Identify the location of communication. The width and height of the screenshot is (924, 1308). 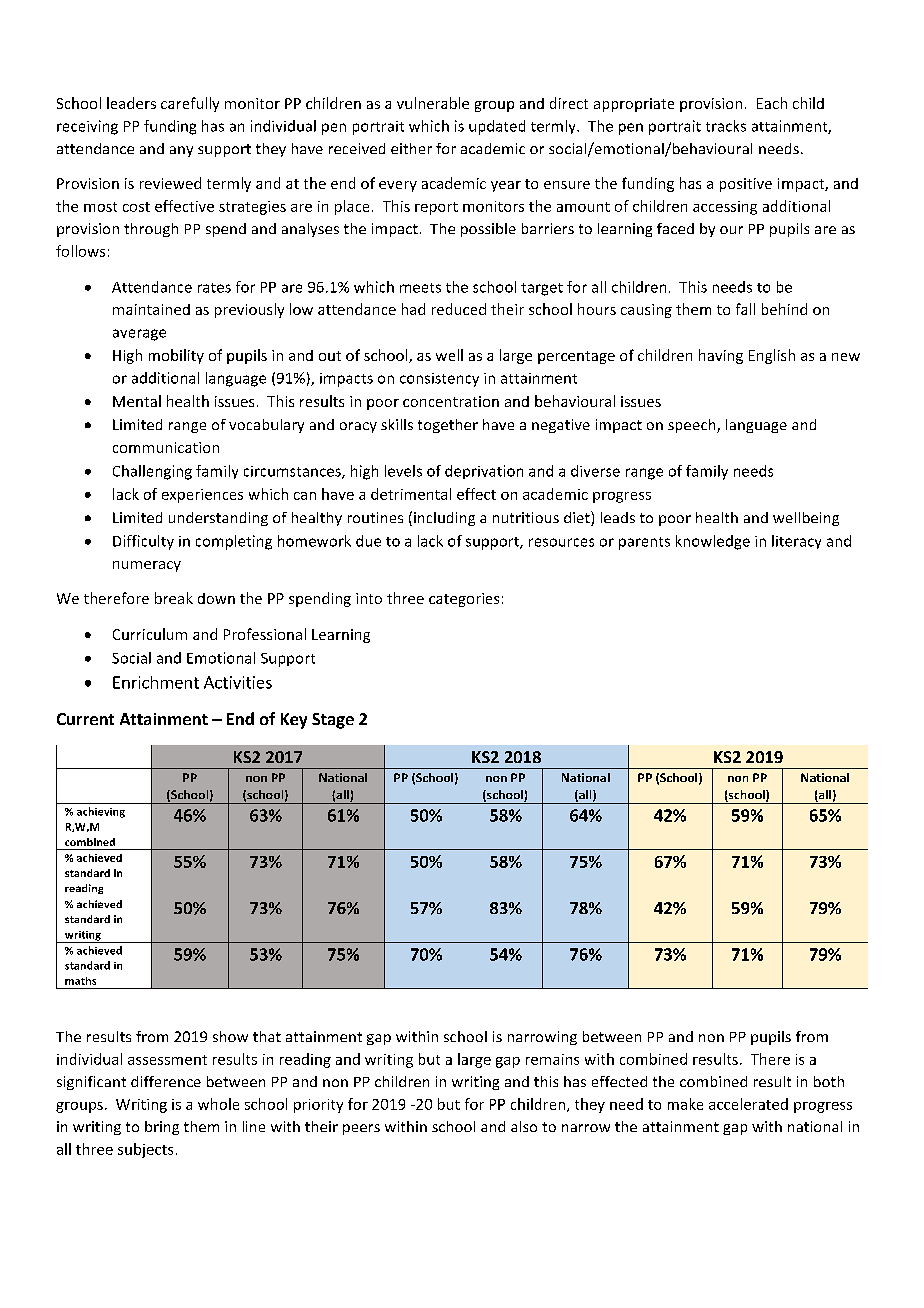
(166, 447).
